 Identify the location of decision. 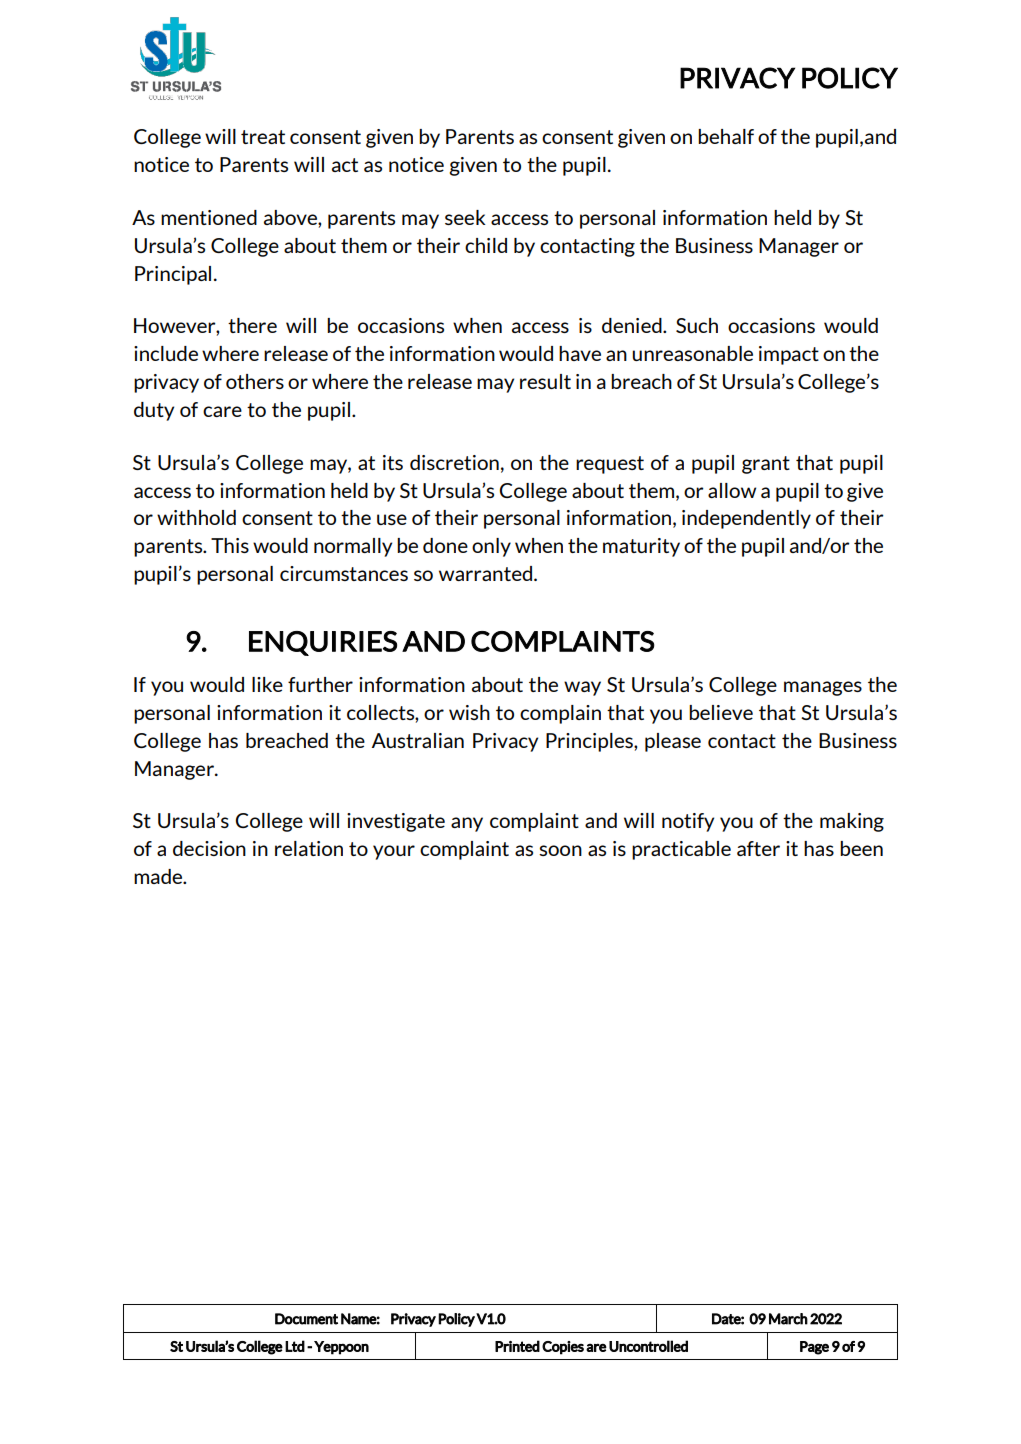
(209, 848).
